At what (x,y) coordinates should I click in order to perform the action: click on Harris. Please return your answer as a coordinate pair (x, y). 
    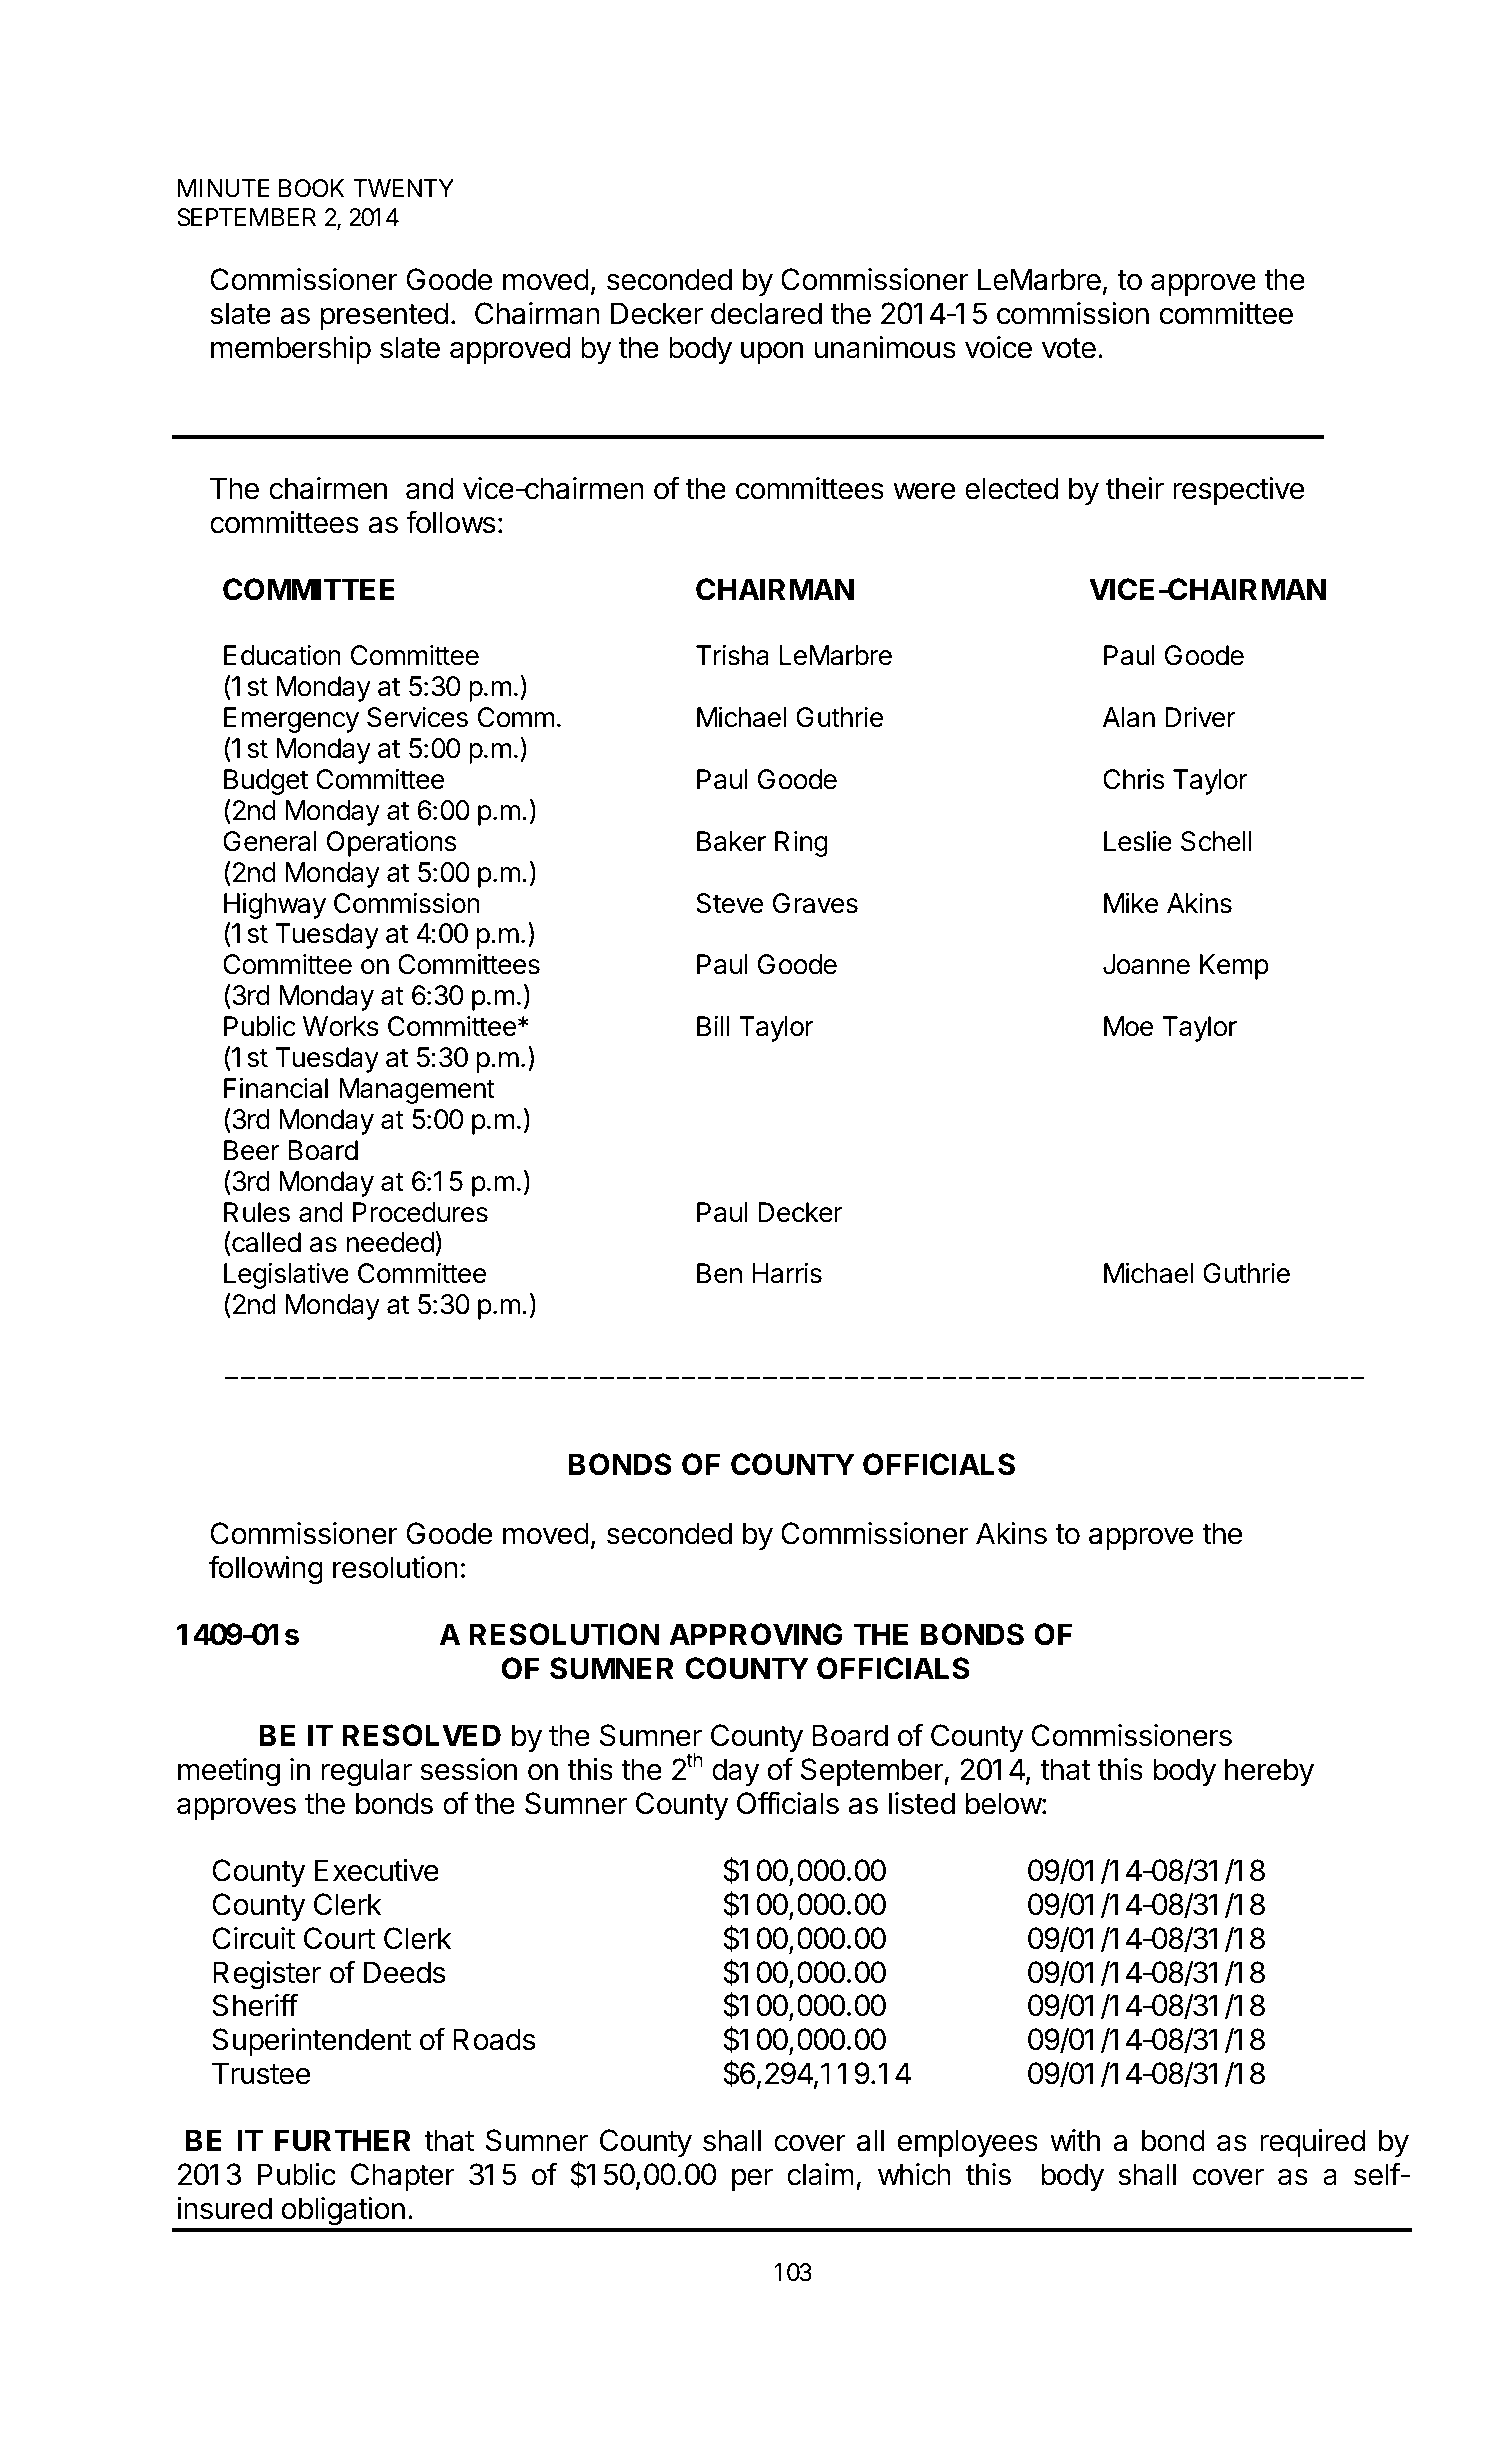
    Looking at the image, I should click on (787, 1273).
